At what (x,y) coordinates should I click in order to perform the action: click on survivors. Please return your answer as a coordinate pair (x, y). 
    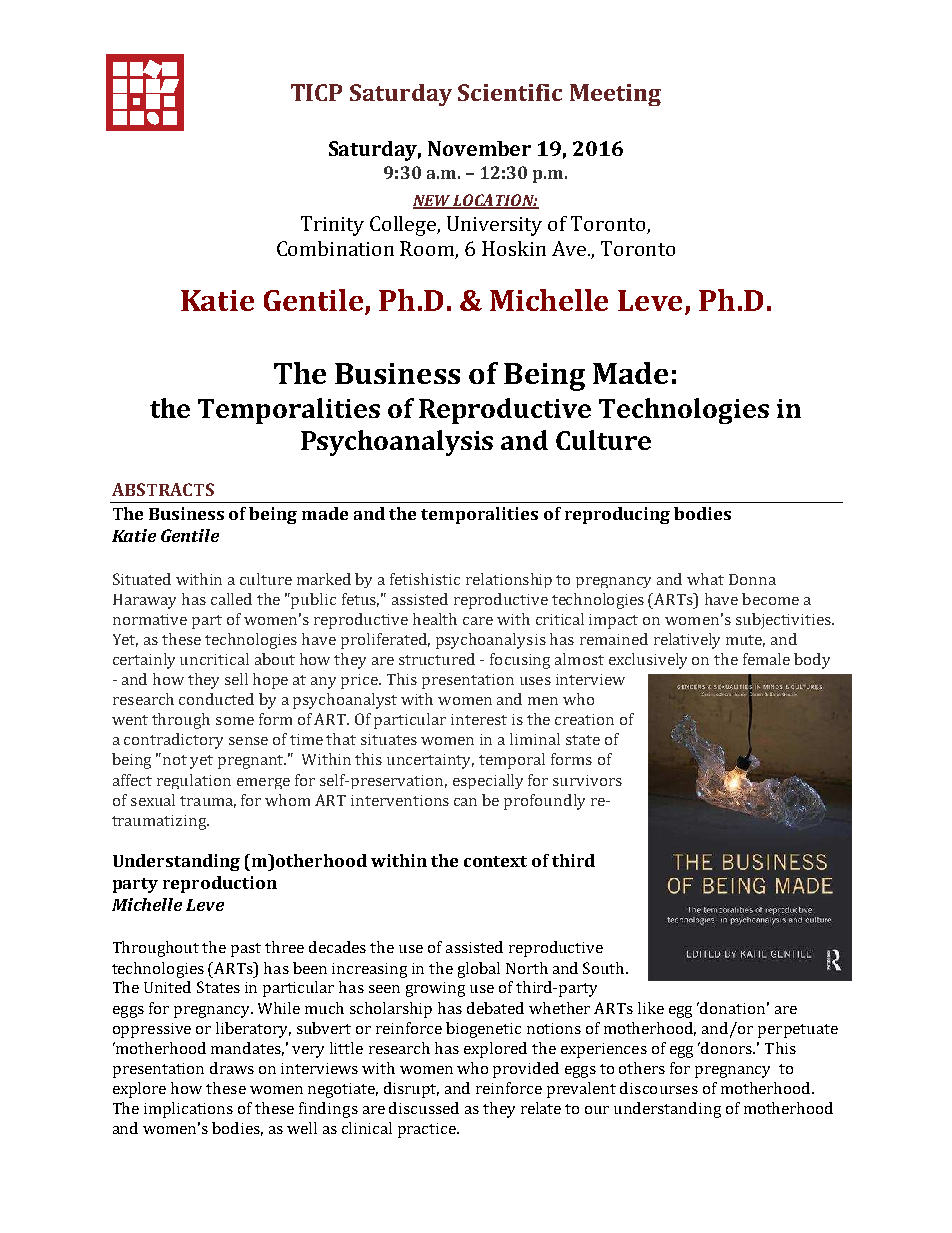
    Looking at the image, I should click on (587, 780).
